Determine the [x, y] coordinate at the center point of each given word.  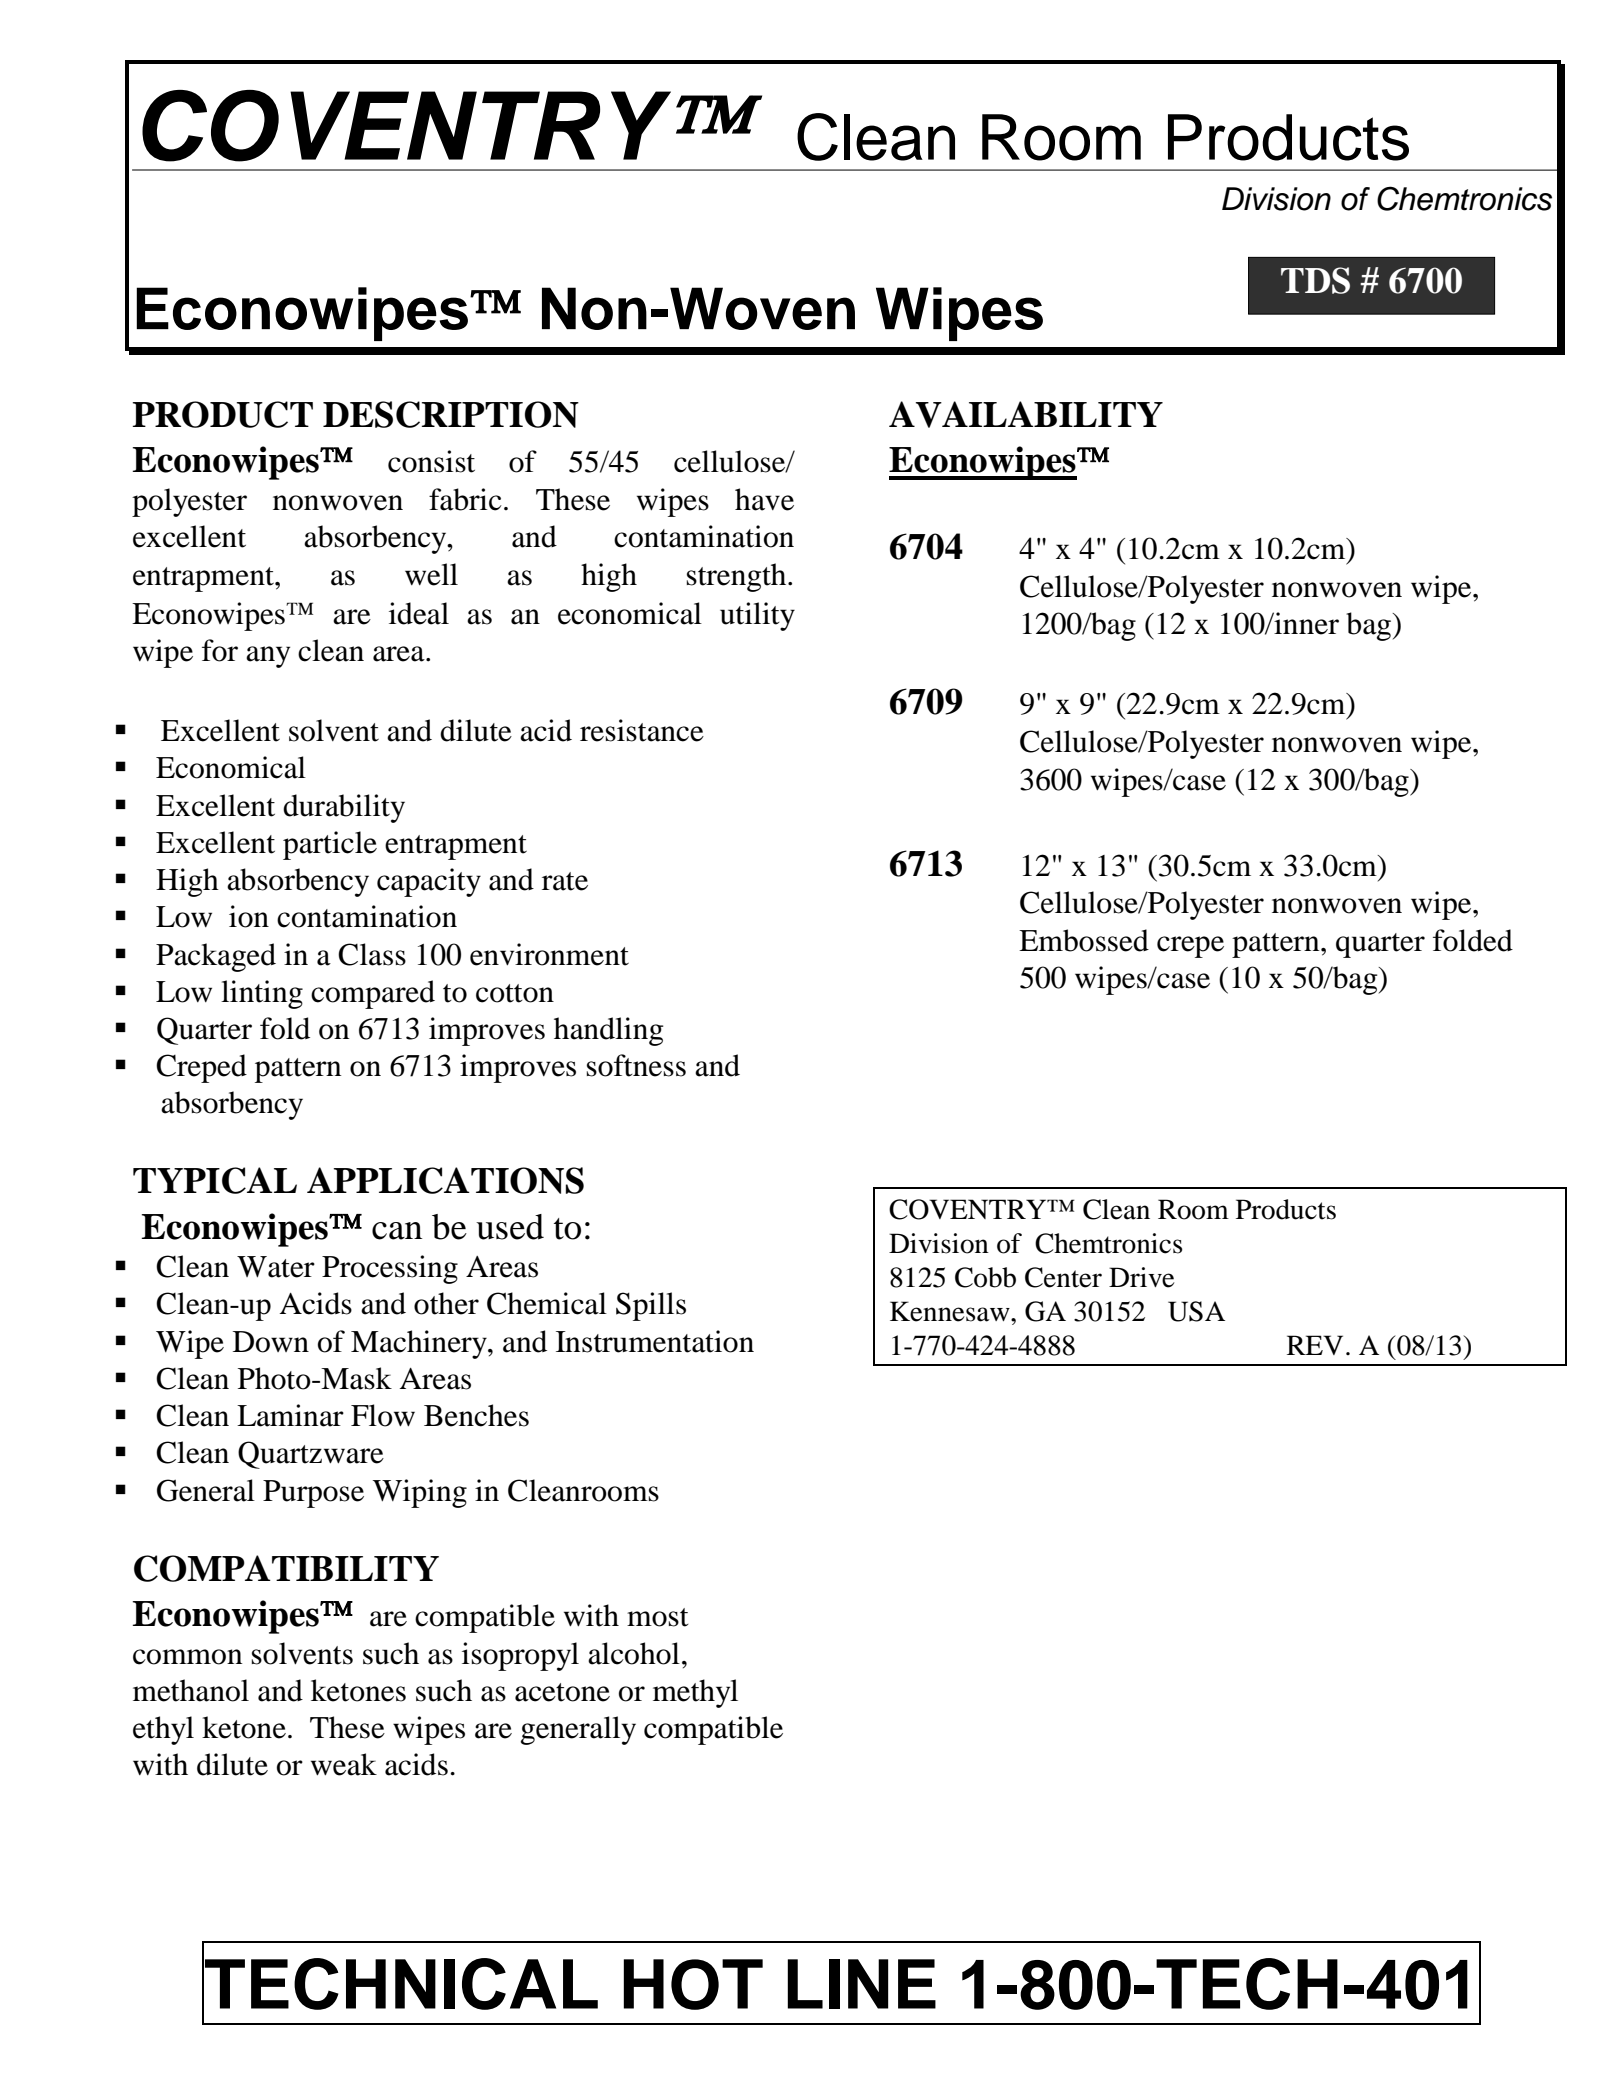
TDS [1315, 280]
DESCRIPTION [451, 414]
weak [344, 1764]
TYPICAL [215, 1180]
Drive [1141, 1277]
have [764, 499]
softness [636, 1065]
